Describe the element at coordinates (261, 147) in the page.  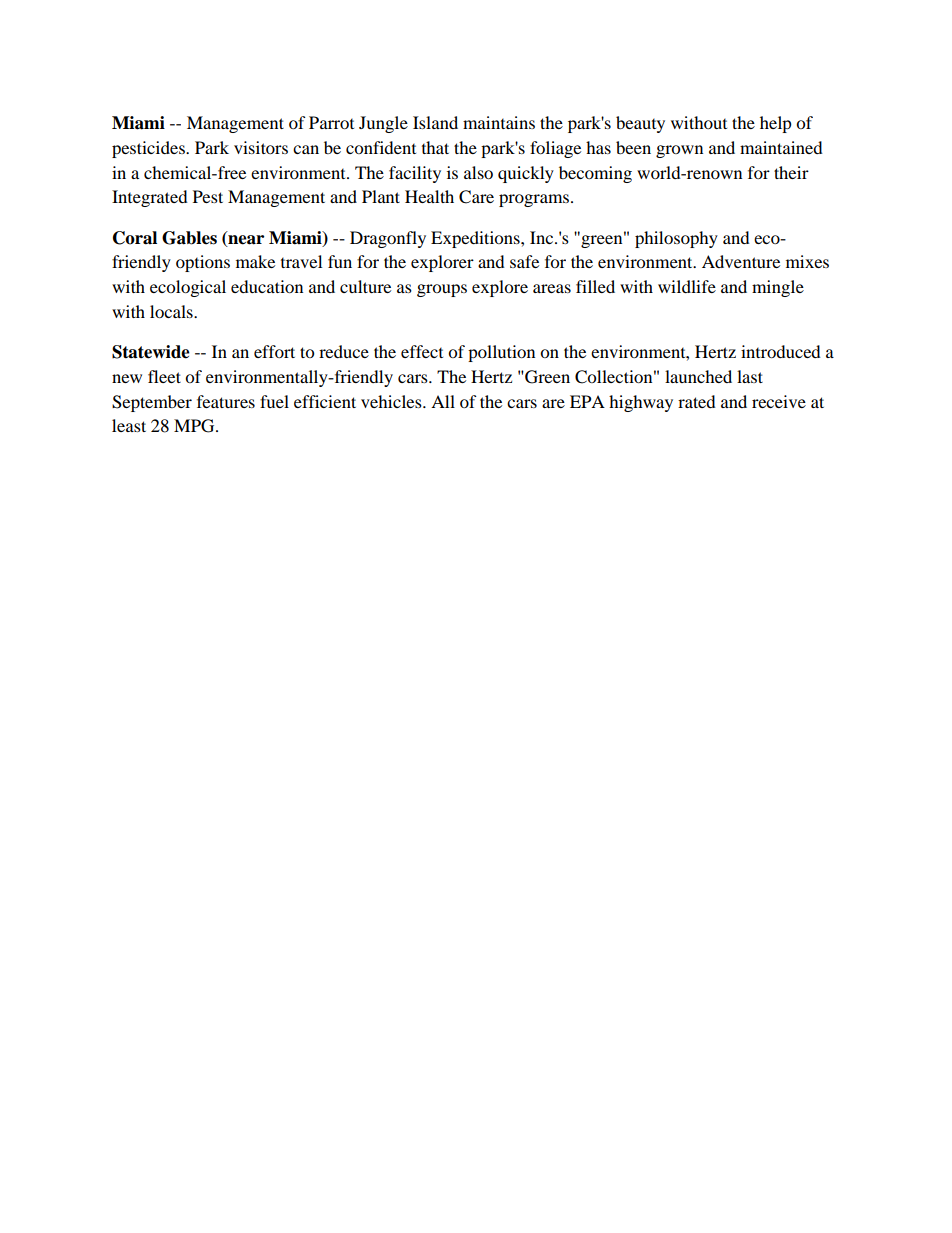
I see `visitors` at that location.
